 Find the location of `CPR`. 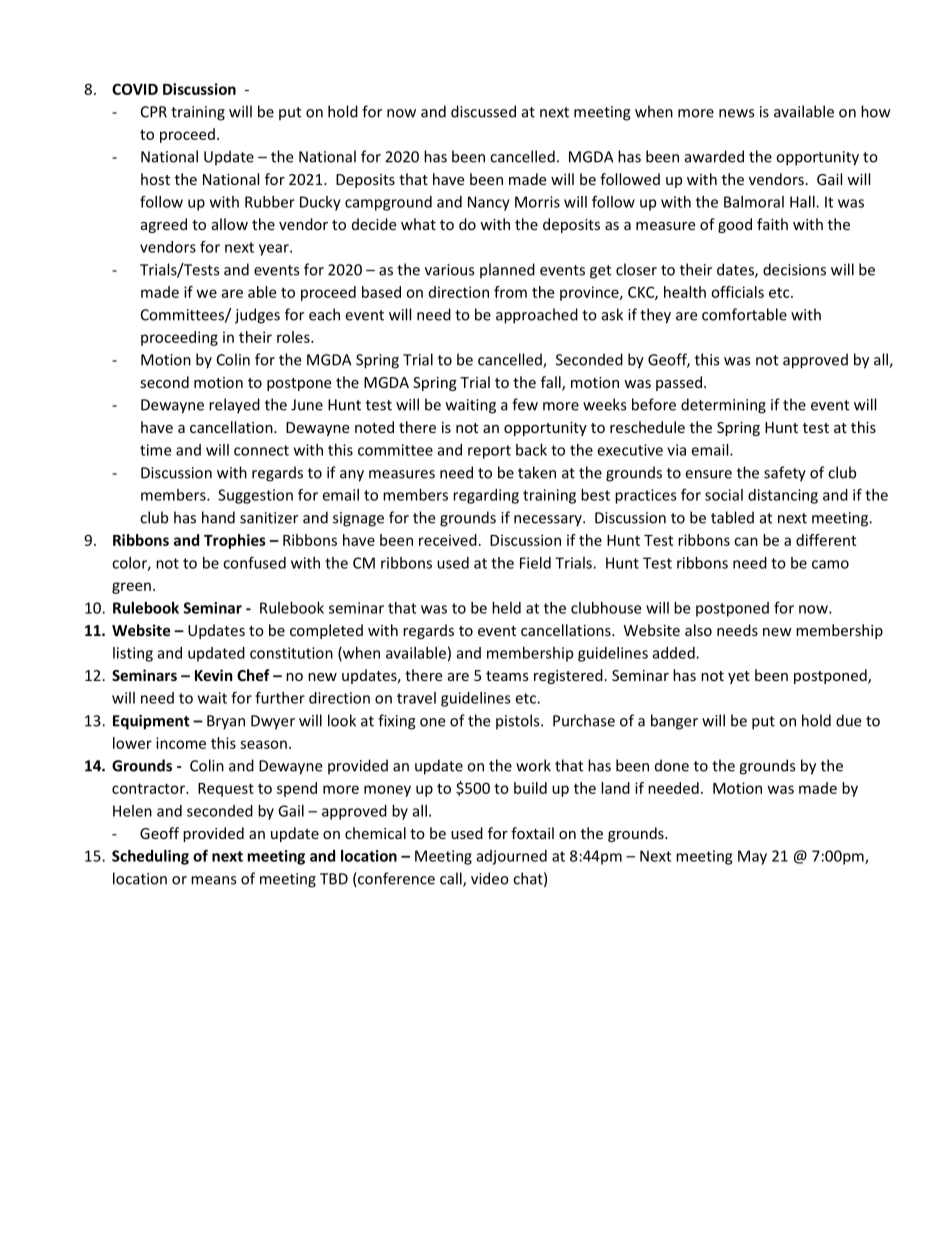

CPR is located at coordinates (154, 112).
